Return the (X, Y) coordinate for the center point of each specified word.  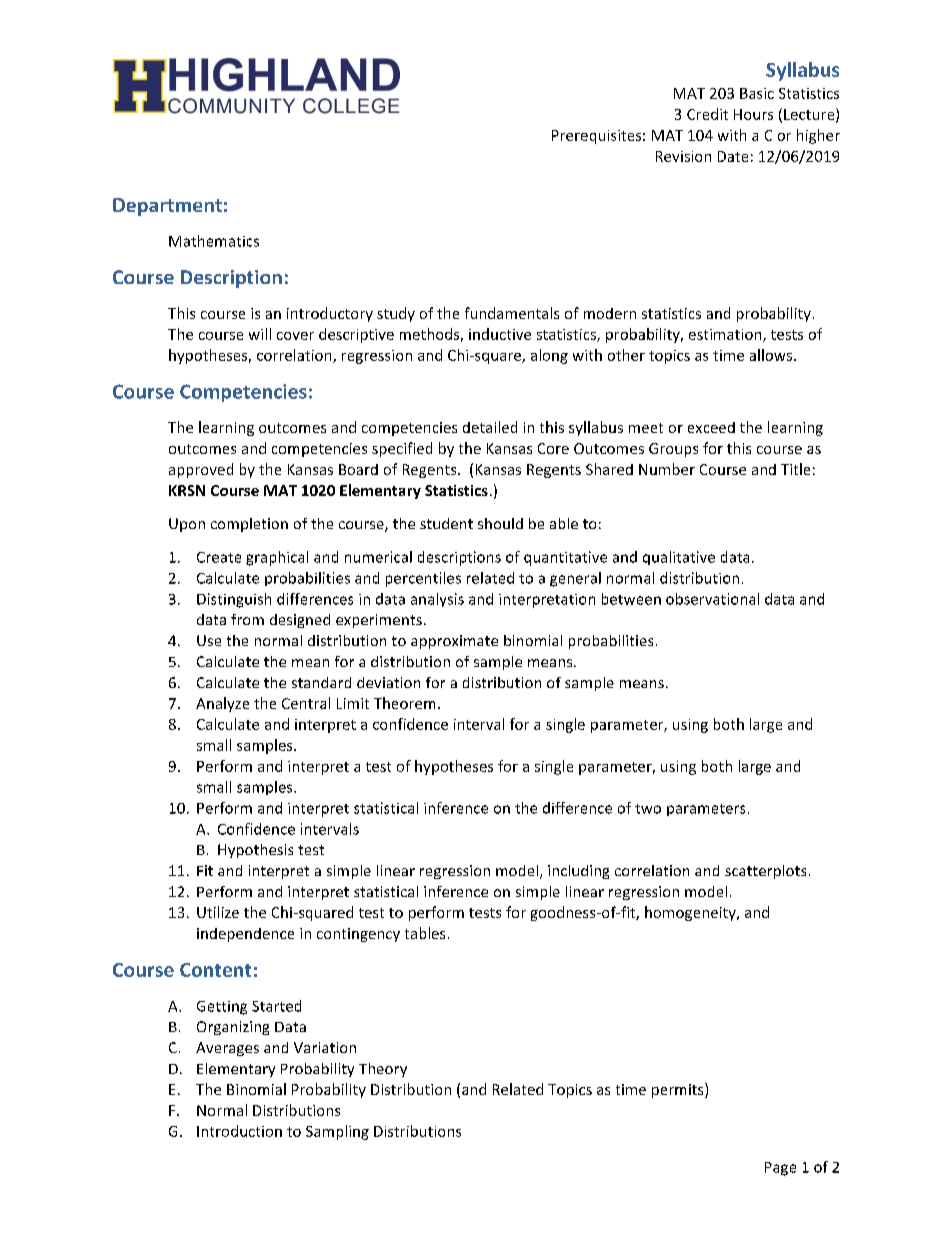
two (648, 809)
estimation (726, 335)
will (260, 334)
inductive (500, 334)
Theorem (404, 703)
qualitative (679, 558)
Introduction (239, 1131)
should (500, 523)
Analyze (222, 704)
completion (249, 525)
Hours (753, 114)
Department (167, 207)
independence (245, 935)
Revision (683, 156)
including (578, 872)
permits (679, 1090)
